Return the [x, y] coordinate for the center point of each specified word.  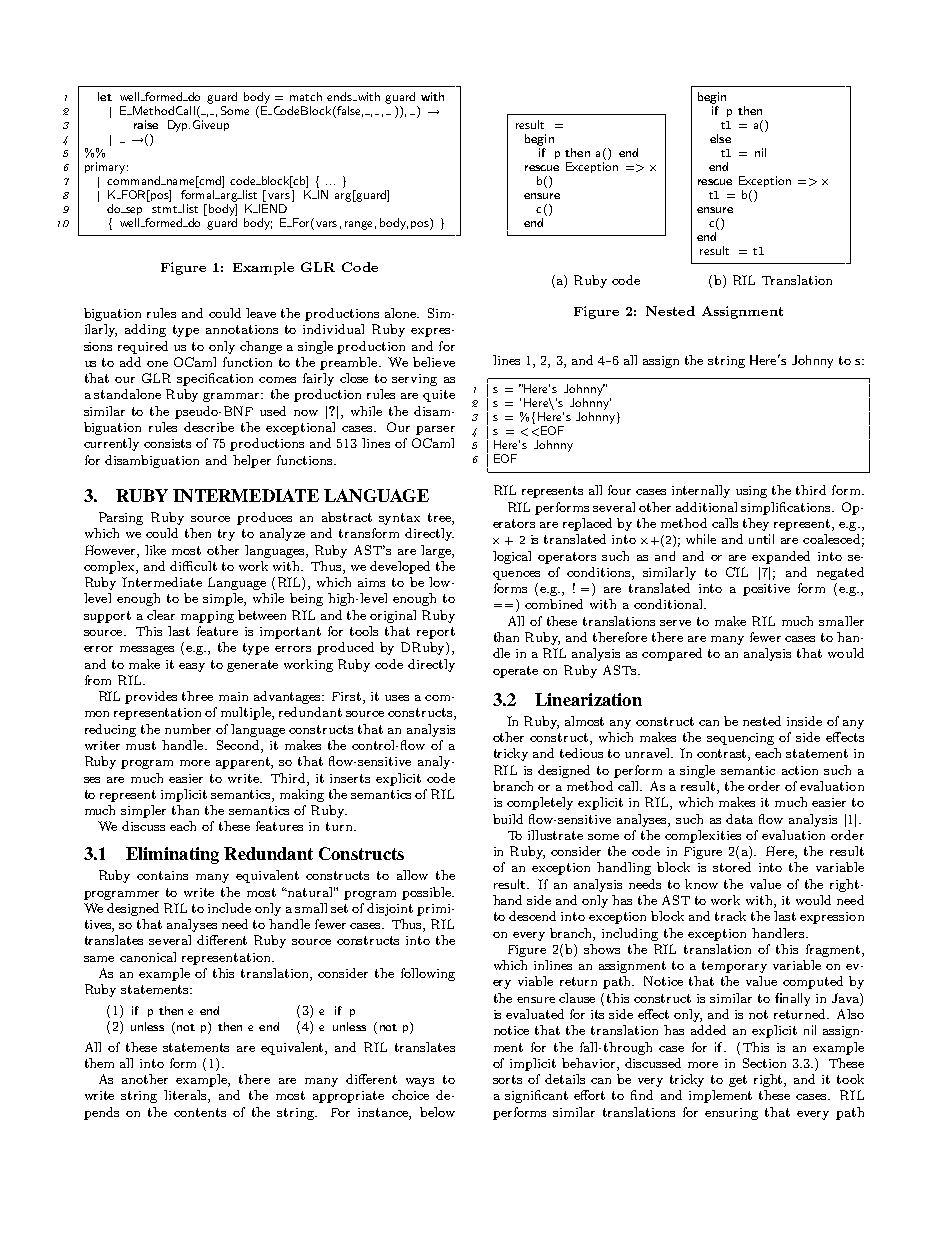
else [720, 138]
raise [146, 124]
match [306, 96]
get [738, 1081]
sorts [507, 1079]
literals [186, 1096]
